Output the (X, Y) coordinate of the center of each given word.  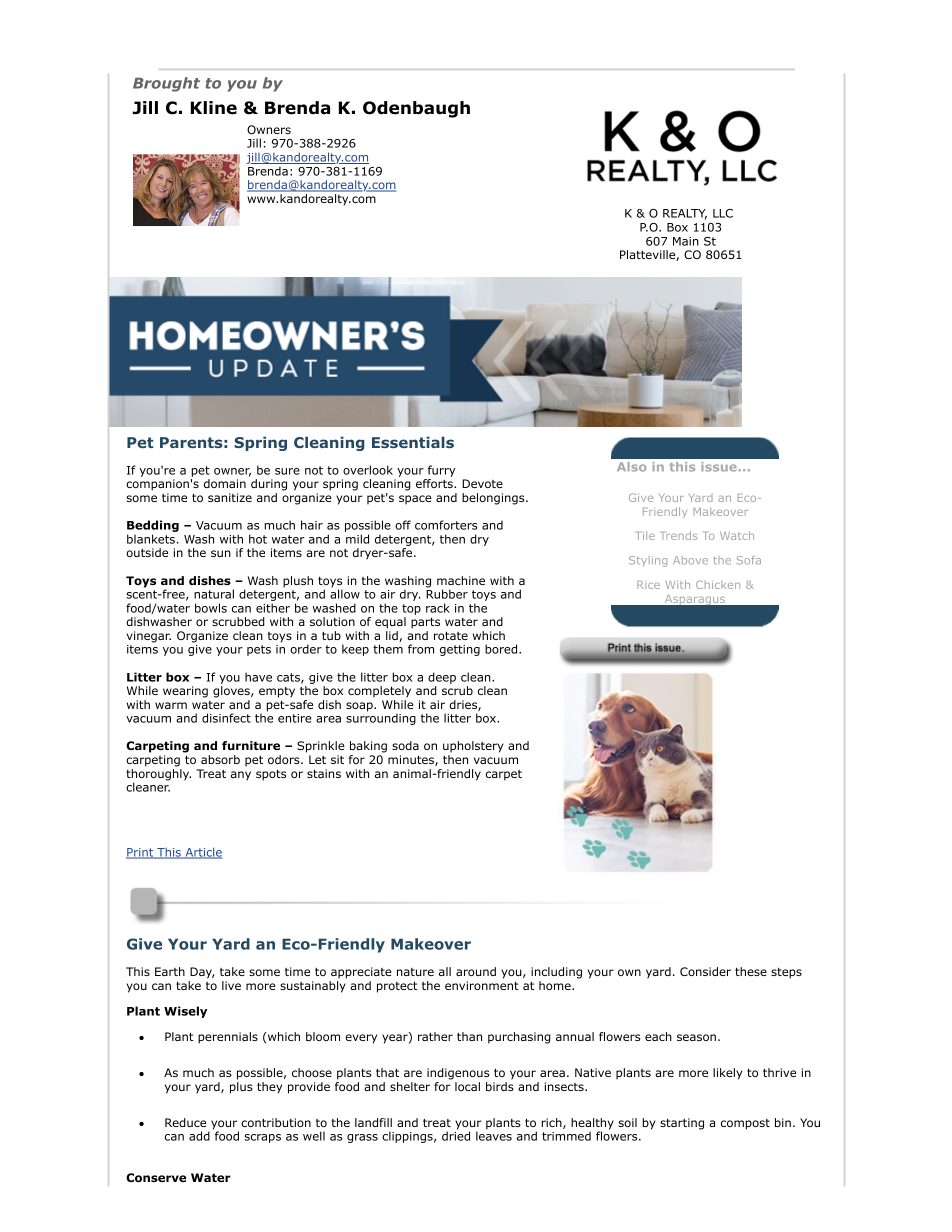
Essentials (413, 442)
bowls (211, 608)
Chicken (718, 584)
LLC (723, 213)
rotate (451, 635)
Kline (214, 108)
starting (682, 1124)
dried (456, 1135)
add (199, 1136)
